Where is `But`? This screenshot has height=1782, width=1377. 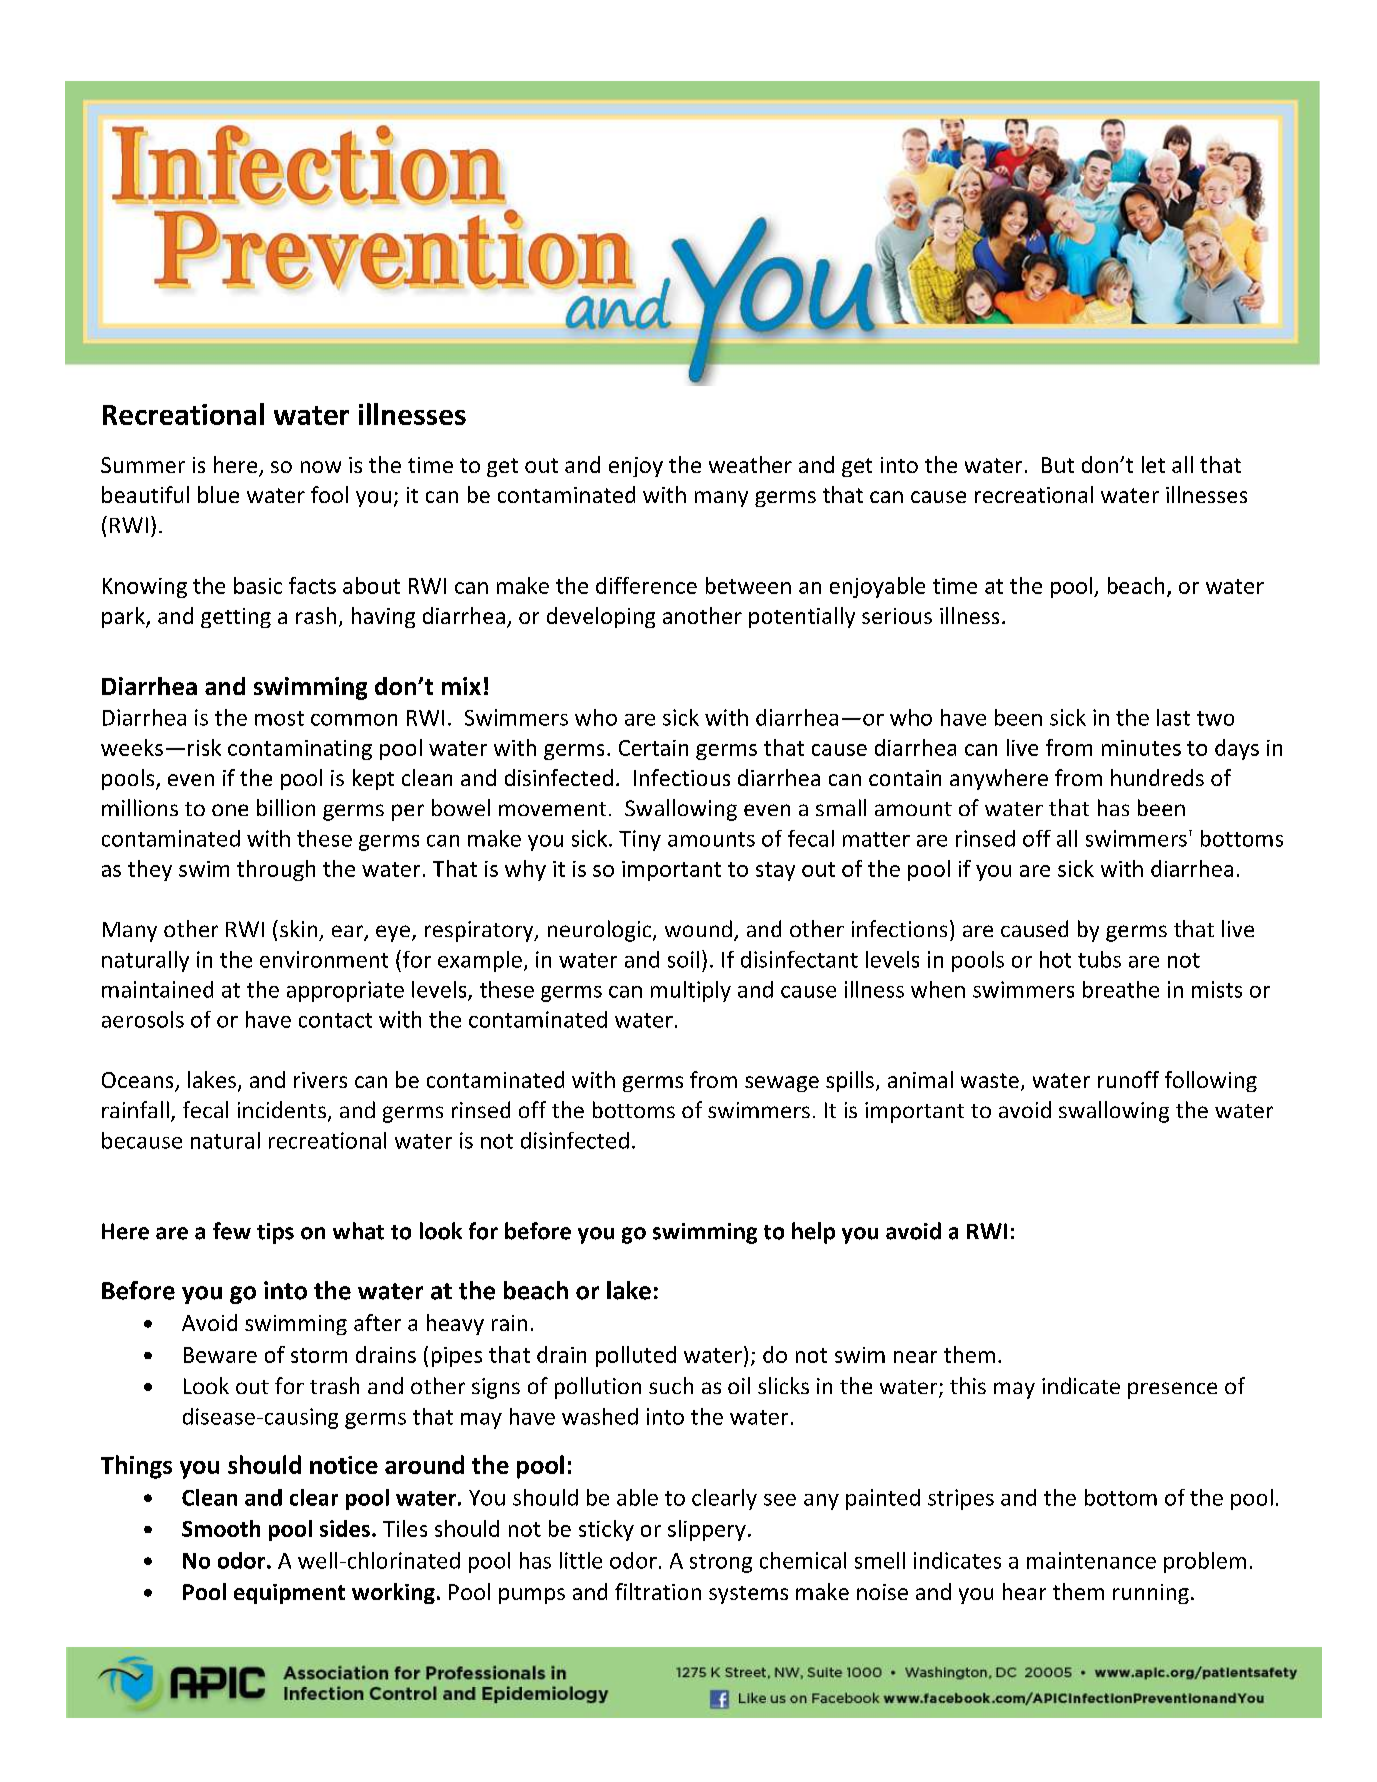 But is located at coordinates (1058, 465).
